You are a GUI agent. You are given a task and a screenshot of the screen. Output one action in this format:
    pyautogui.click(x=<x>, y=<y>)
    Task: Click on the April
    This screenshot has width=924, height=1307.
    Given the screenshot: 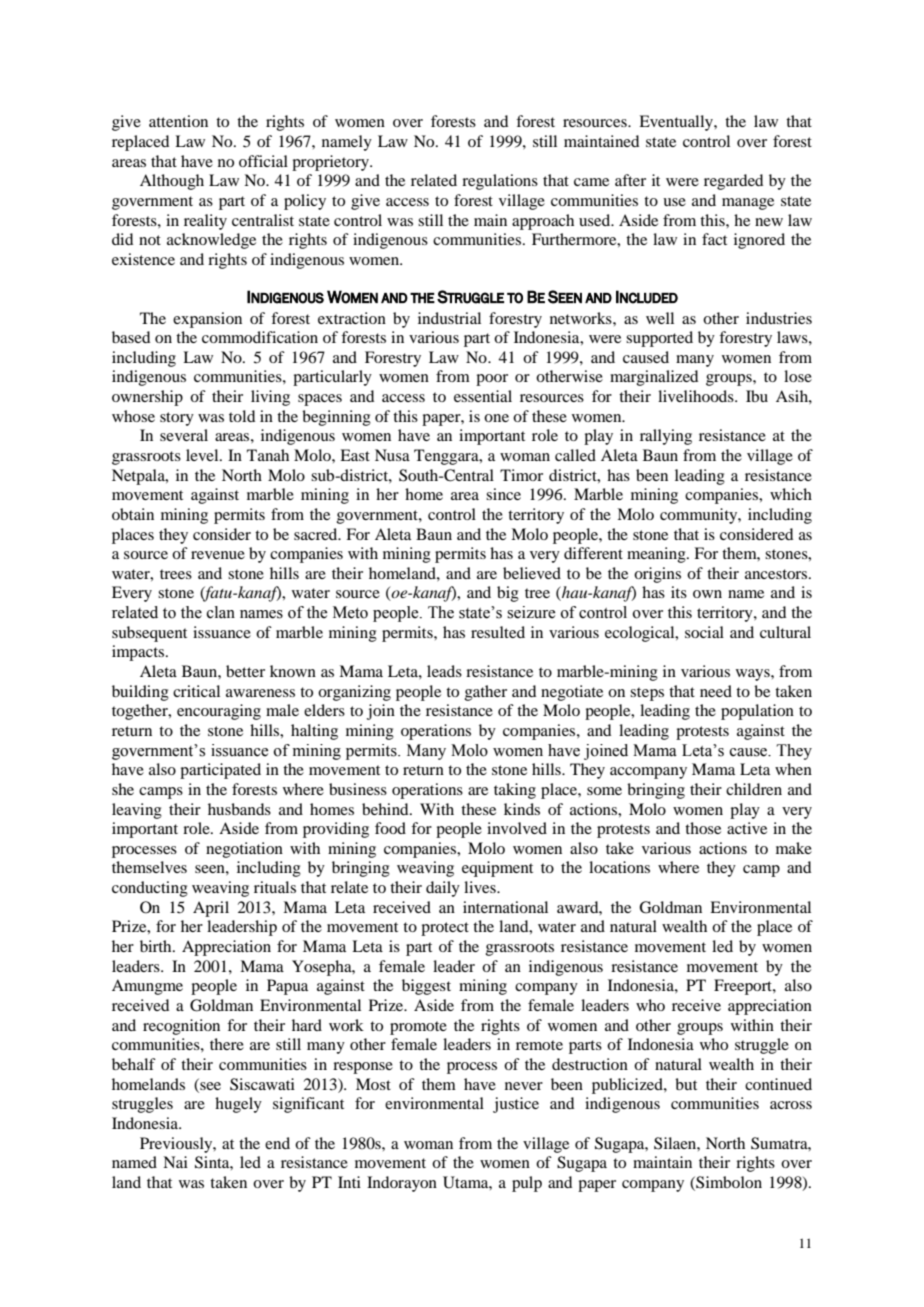 What is the action you would take?
    pyautogui.click(x=211, y=909)
